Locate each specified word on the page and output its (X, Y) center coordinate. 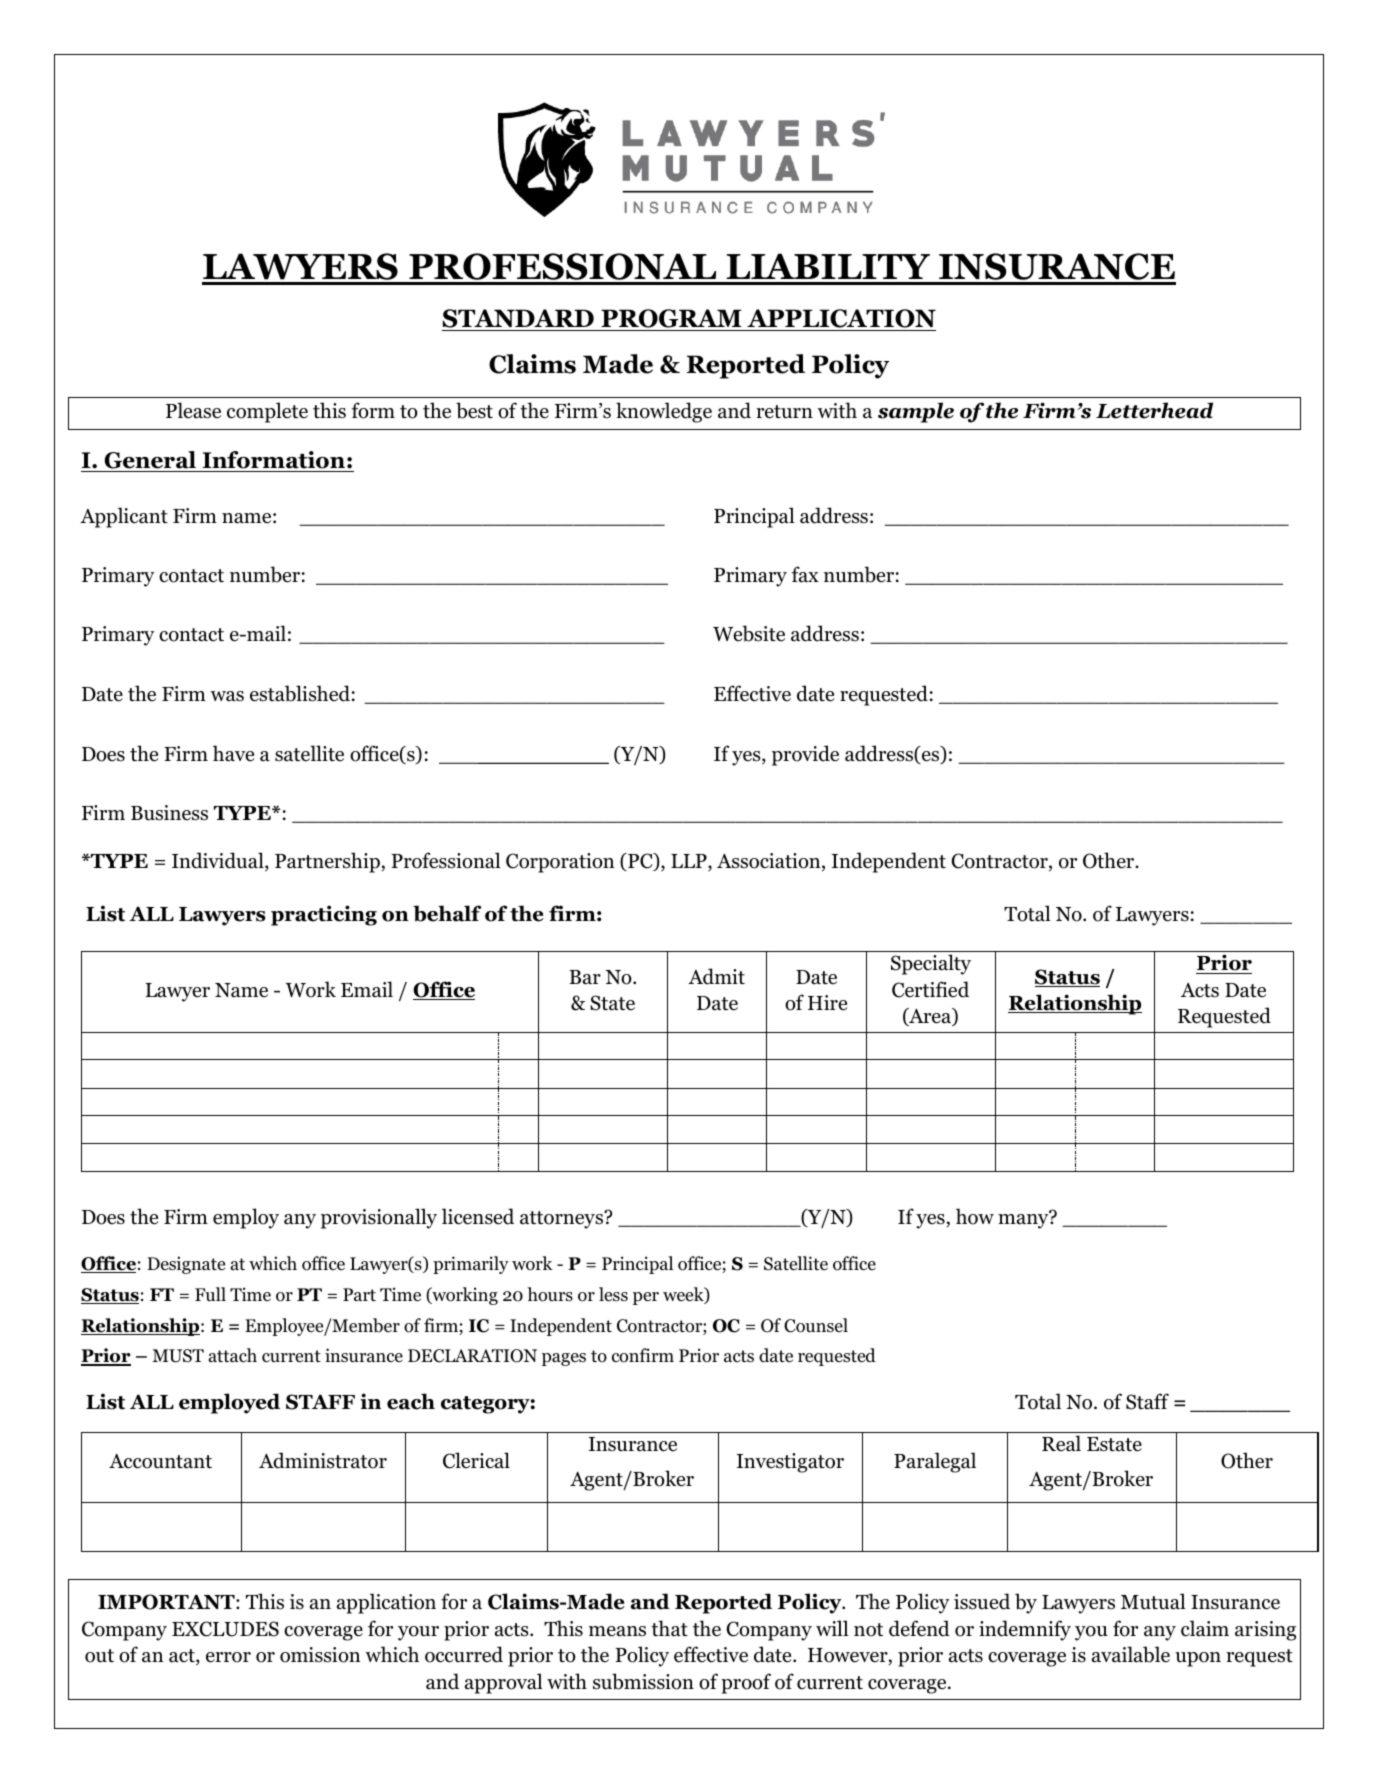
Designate (186, 1265)
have (233, 753)
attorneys (563, 1219)
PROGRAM (671, 320)
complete (267, 412)
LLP (690, 862)
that (669, 1628)
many (1024, 1220)
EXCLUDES (225, 1629)
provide (805, 755)
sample (916, 412)
